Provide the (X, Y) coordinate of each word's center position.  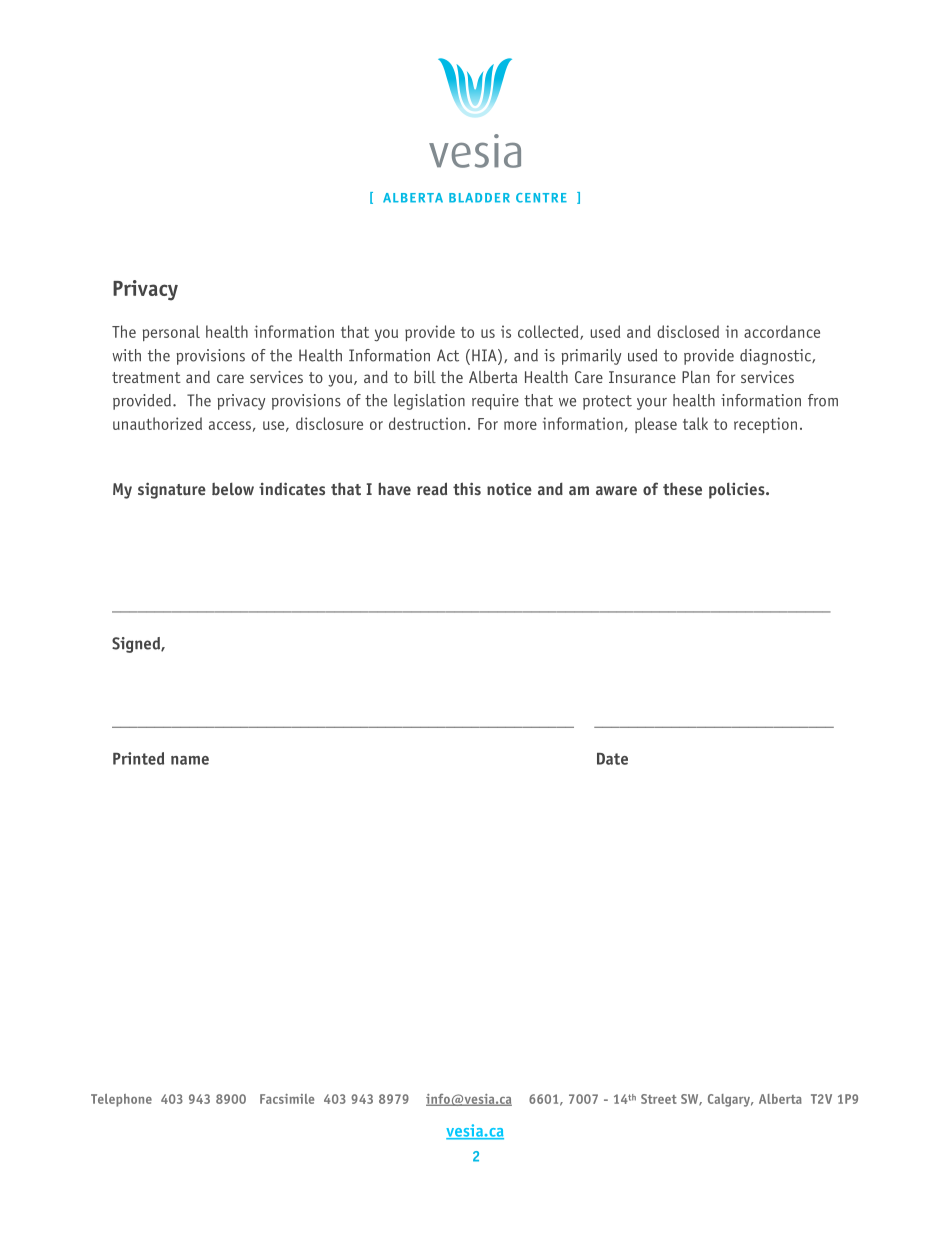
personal (171, 333)
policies (738, 490)
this (467, 488)
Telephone (121, 1100)
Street (659, 1099)
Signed (137, 645)
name (190, 760)
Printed (138, 758)
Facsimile (287, 1099)
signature (172, 490)
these (682, 489)
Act (448, 355)
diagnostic (776, 357)
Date (612, 759)
